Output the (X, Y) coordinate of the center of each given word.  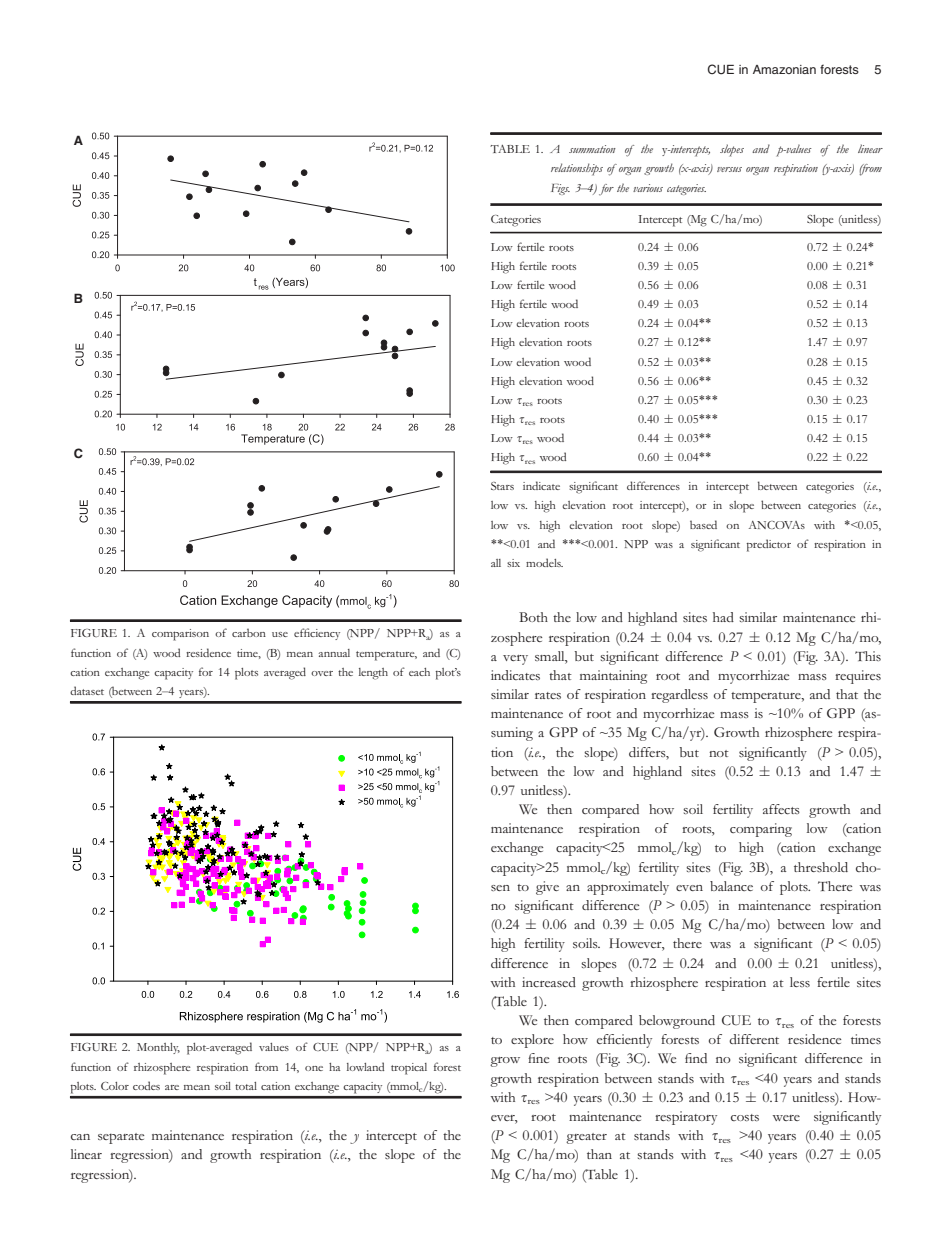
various (648, 188)
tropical (409, 1069)
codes (146, 1085)
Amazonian (784, 69)
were (786, 1118)
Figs (560, 189)
